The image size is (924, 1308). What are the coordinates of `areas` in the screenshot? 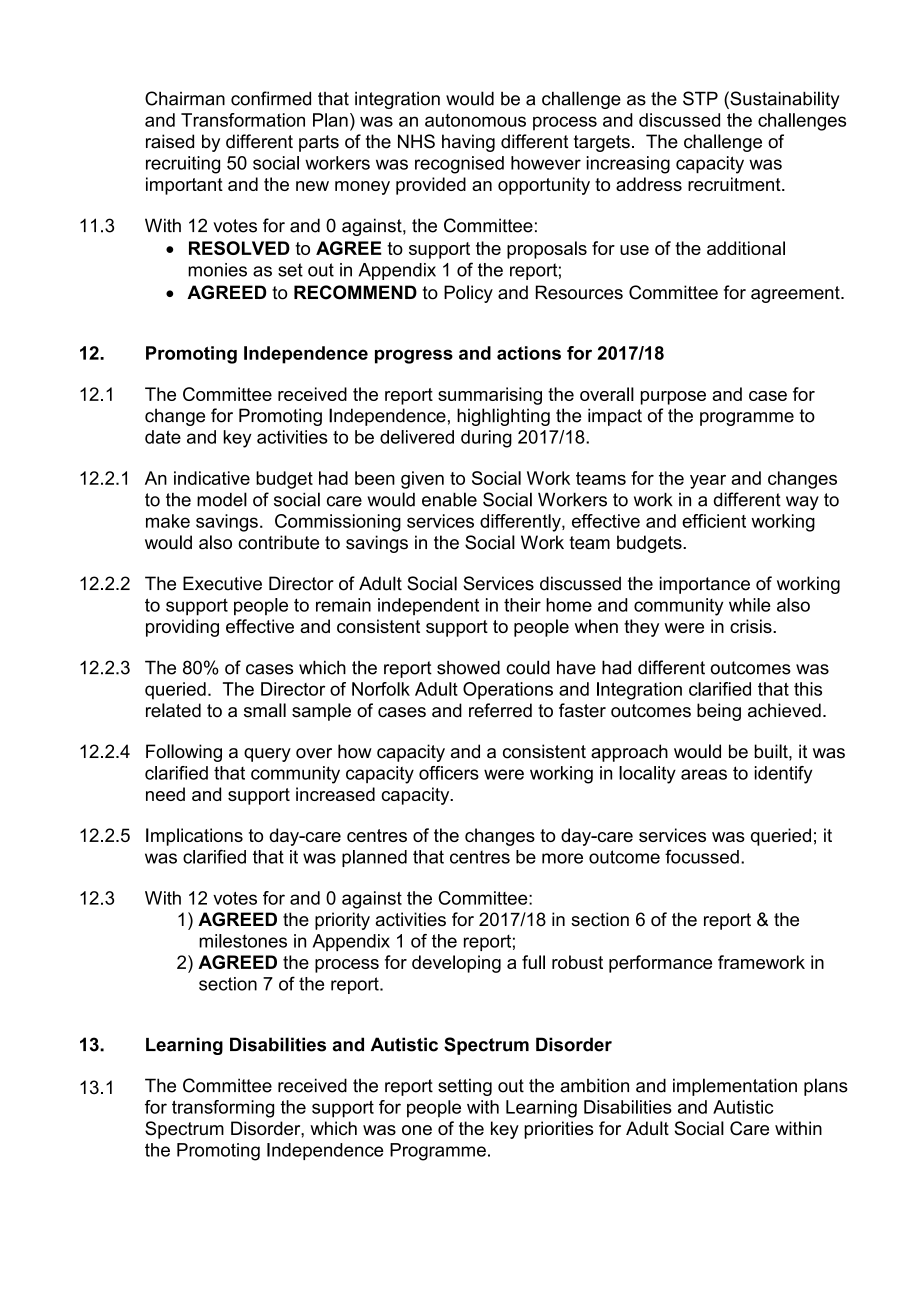 It's located at (704, 774).
